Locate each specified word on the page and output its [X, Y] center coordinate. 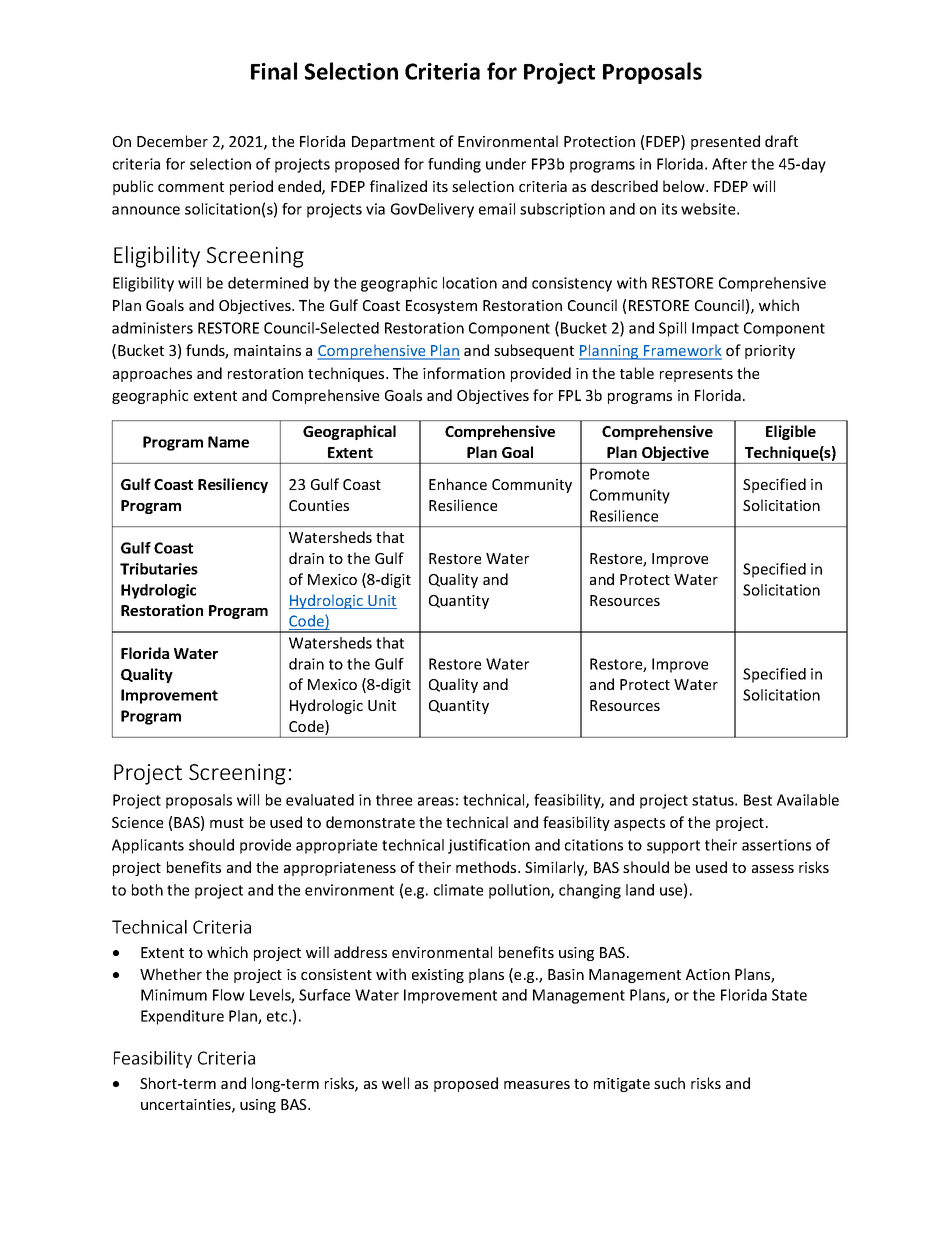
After [729, 164]
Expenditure [182, 1017]
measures [537, 1085]
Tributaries [159, 569]
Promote [619, 474]
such [669, 1083]
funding [454, 165]
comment [191, 187]
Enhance [458, 484]
